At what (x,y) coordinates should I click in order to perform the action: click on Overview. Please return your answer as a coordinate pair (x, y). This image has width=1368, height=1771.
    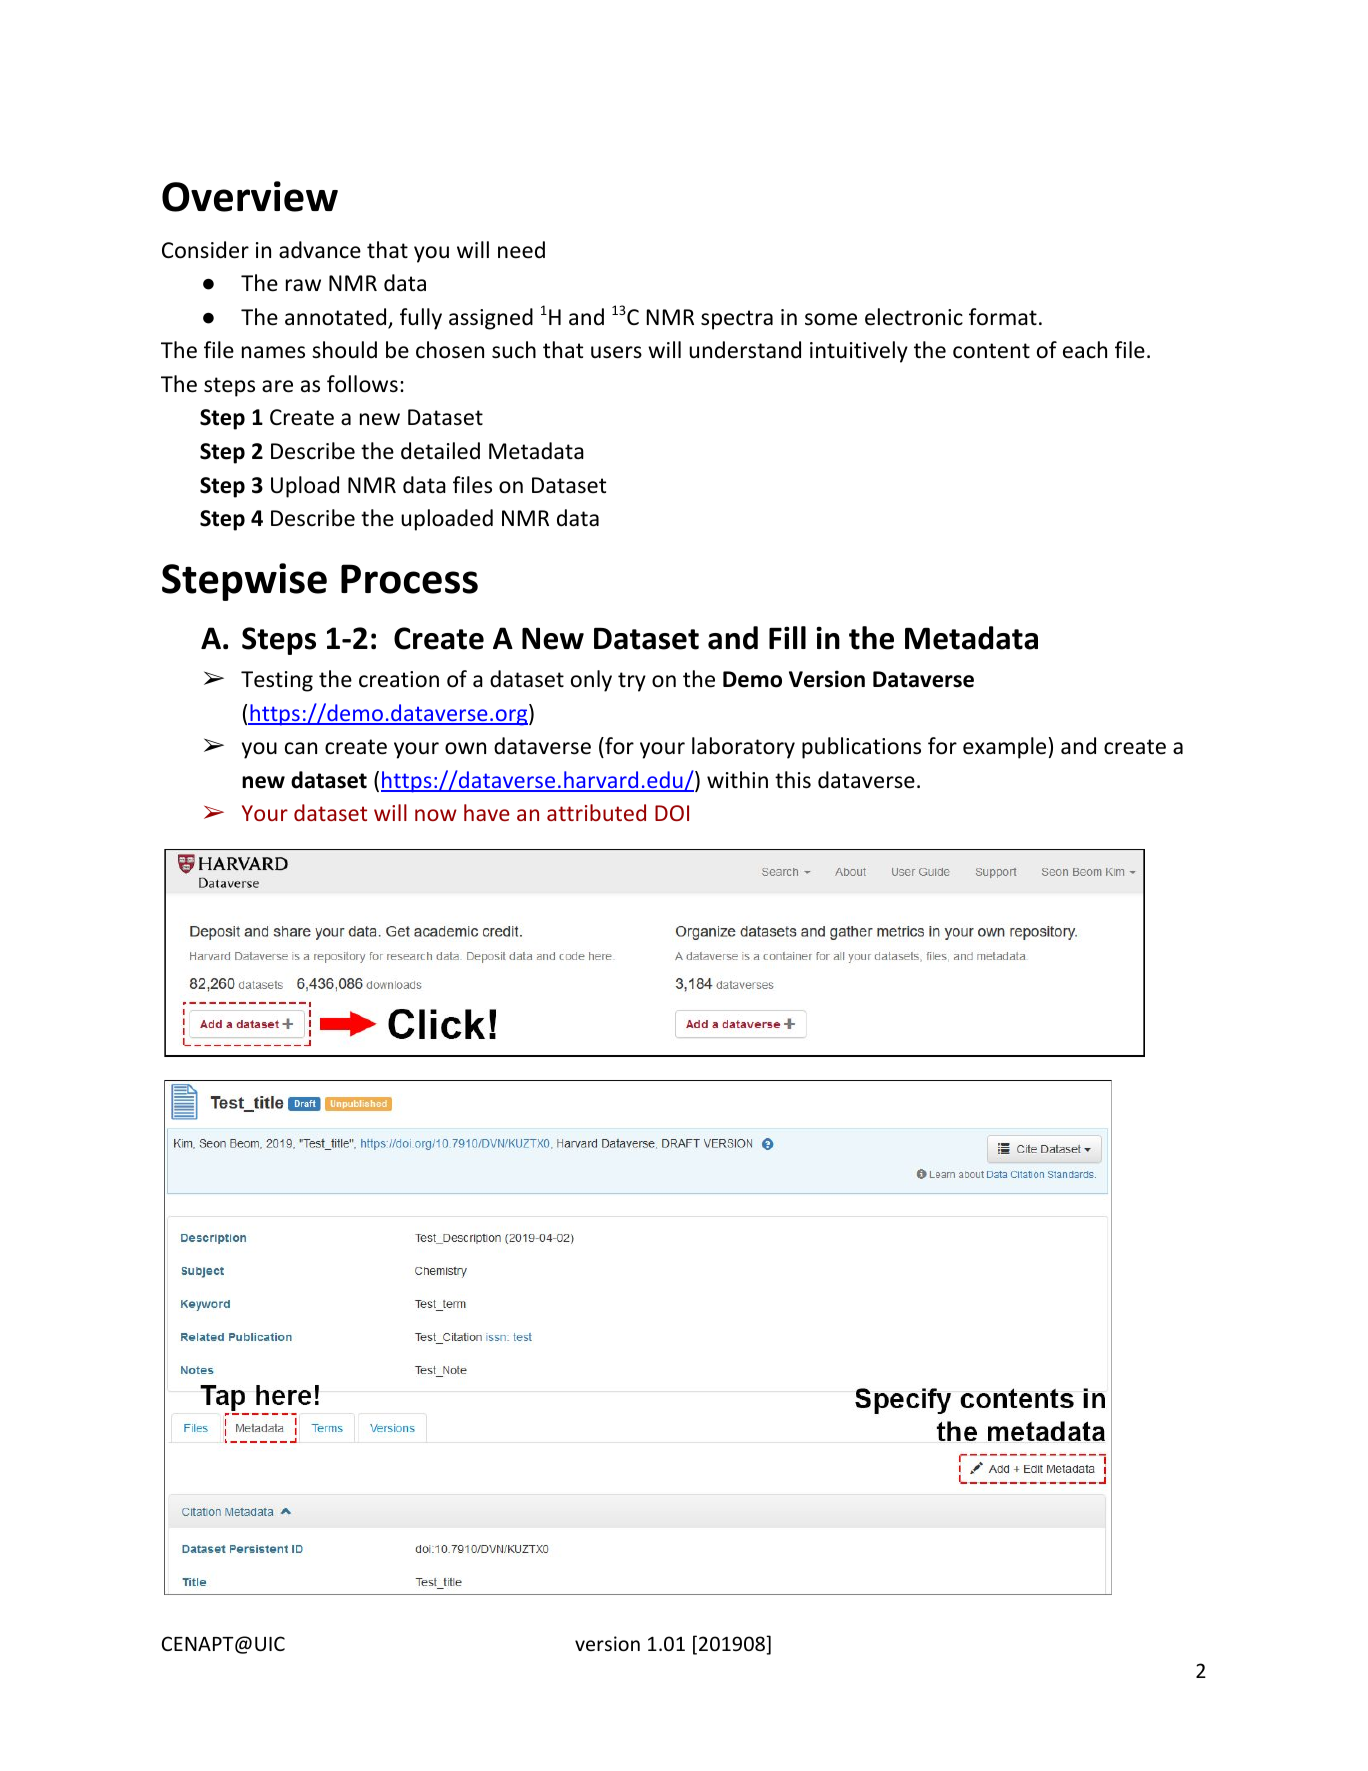
    Looking at the image, I should click on (250, 196).
